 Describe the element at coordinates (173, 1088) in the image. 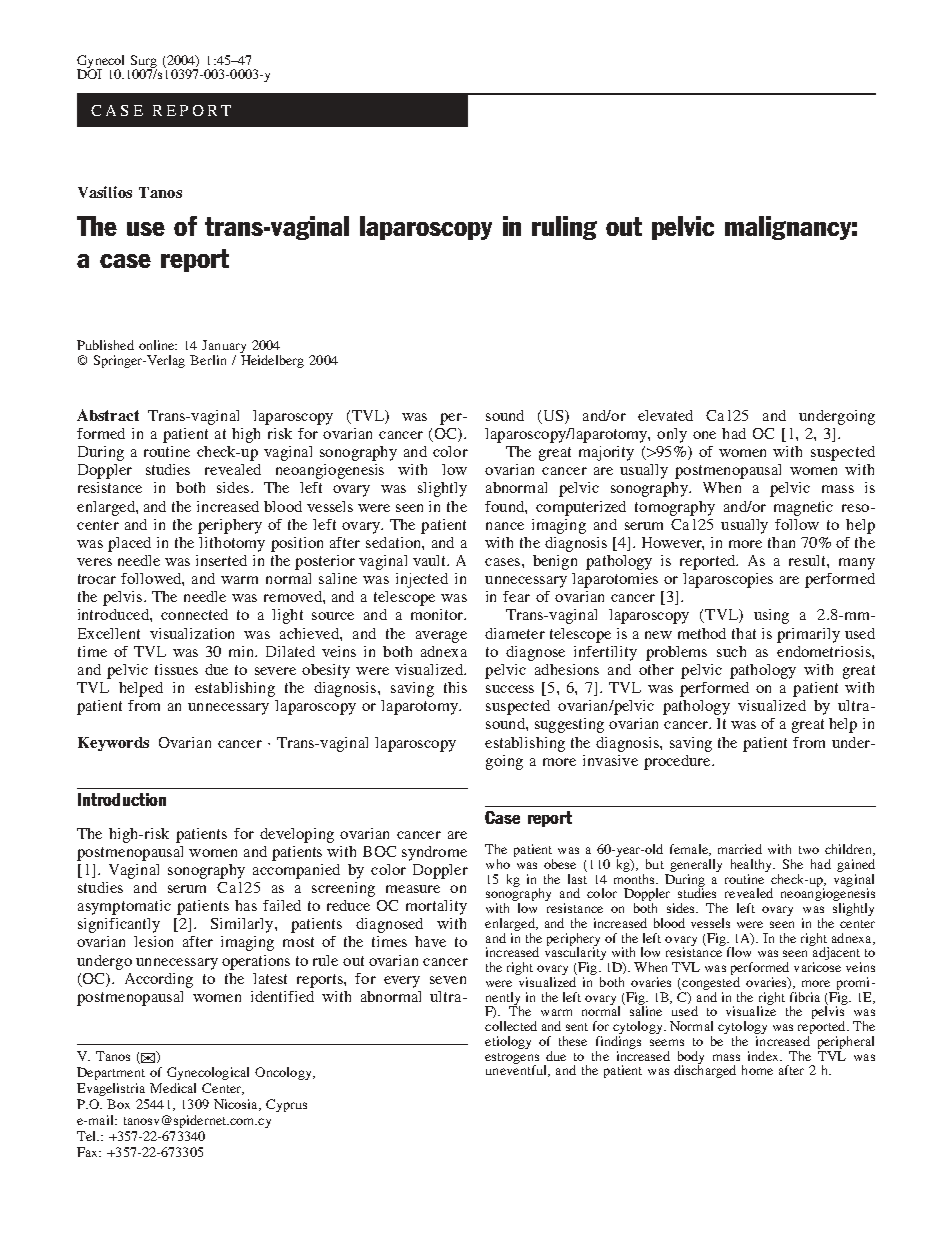

I see `Medical` at that location.
